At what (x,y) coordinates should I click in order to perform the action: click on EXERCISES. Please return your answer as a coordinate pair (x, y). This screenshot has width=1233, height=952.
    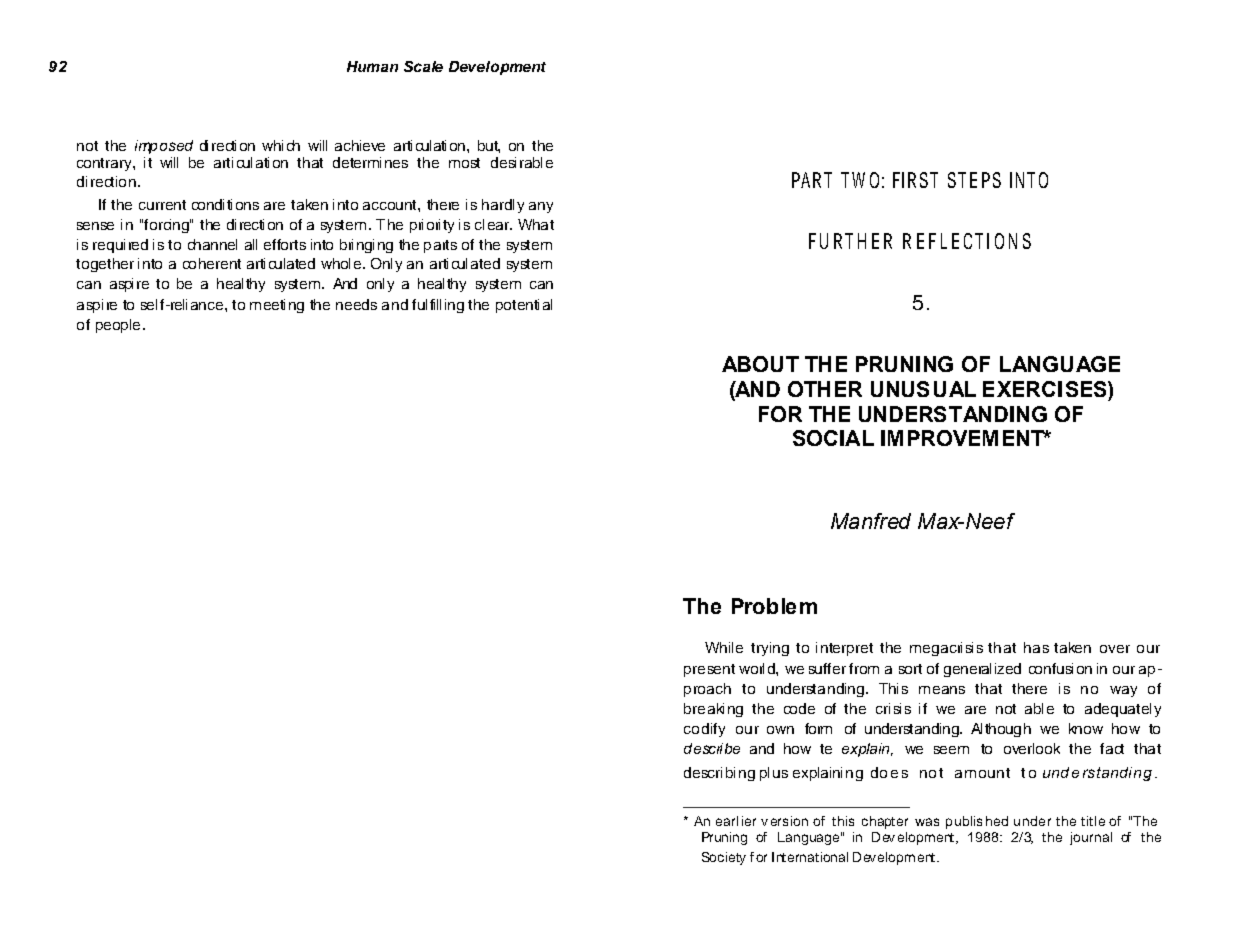
    Looking at the image, I should click on (1046, 389).
